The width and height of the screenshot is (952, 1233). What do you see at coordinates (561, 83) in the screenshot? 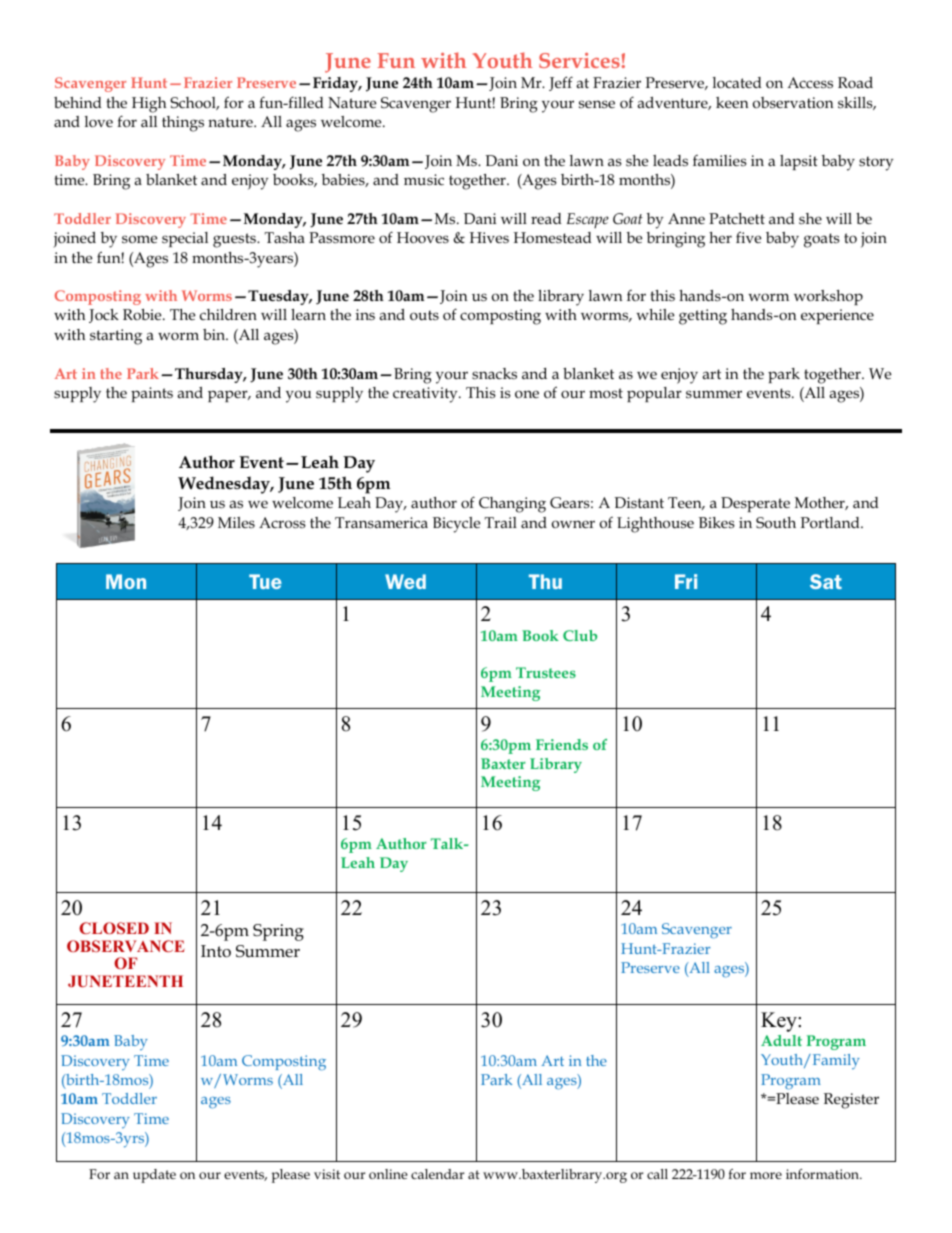
I see `Jeff` at bounding box center [561, 83].
